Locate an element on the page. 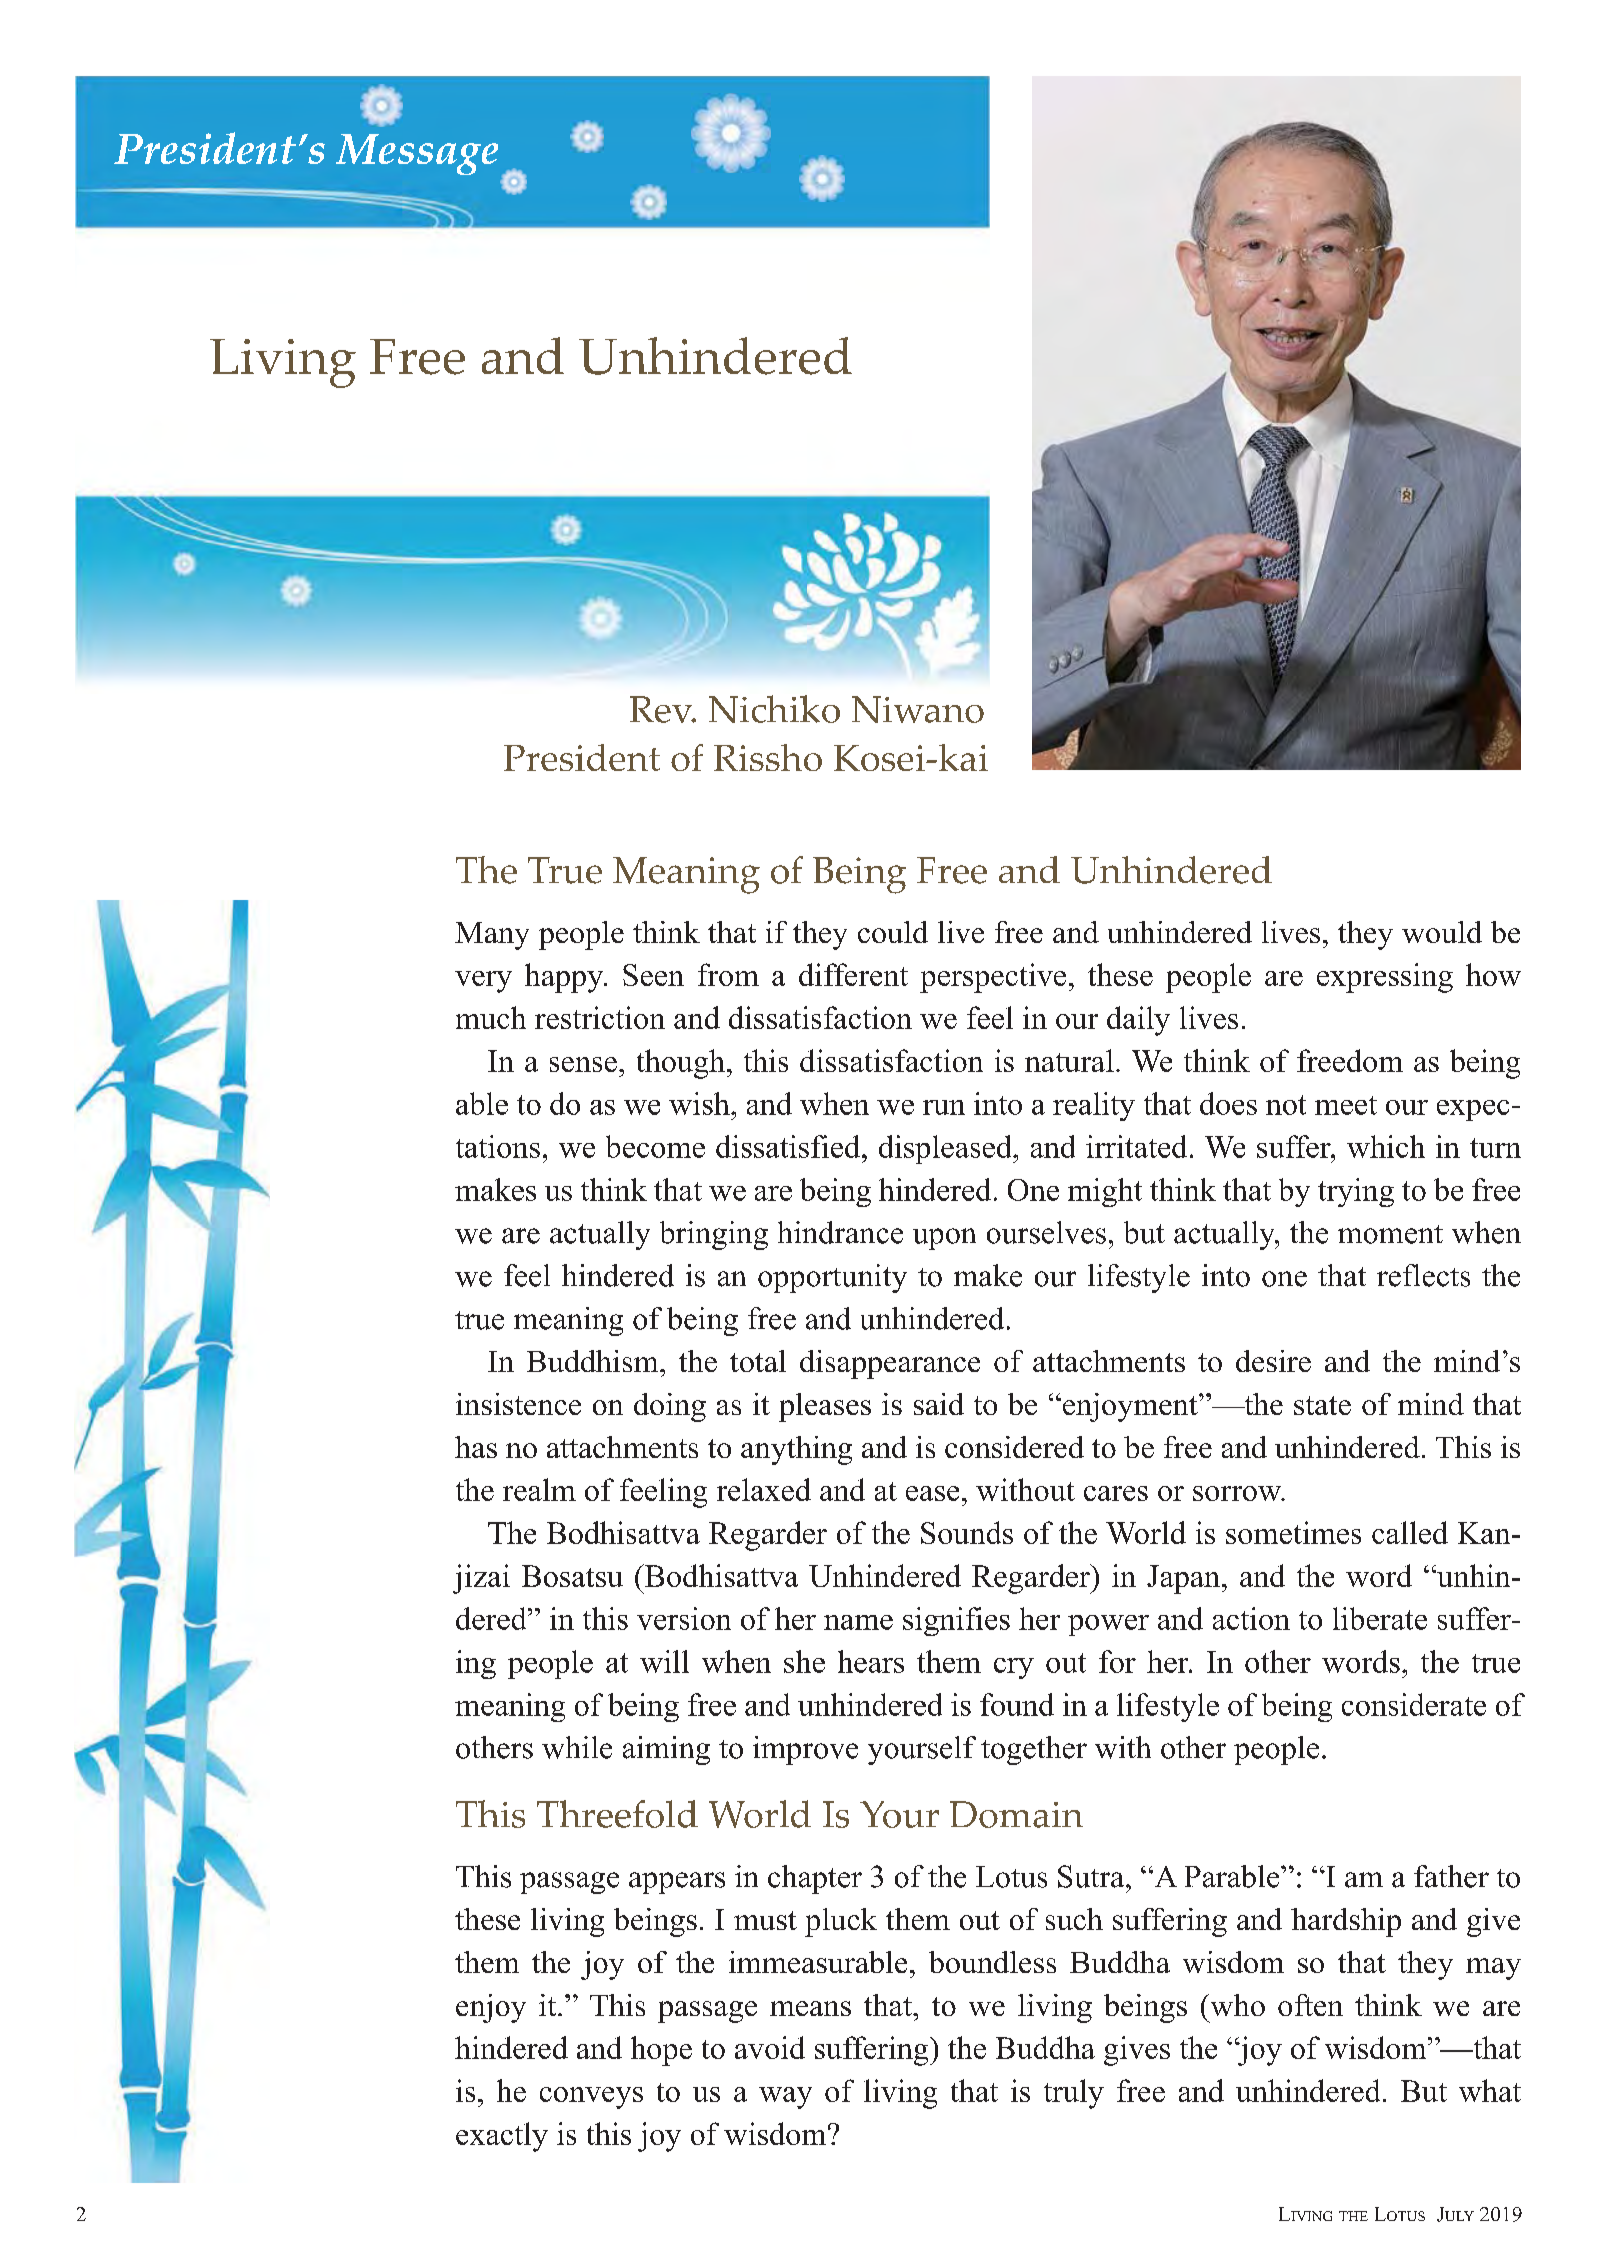 The image size is (1598, 2260). truly is located at coordinates (1074, 2094).
